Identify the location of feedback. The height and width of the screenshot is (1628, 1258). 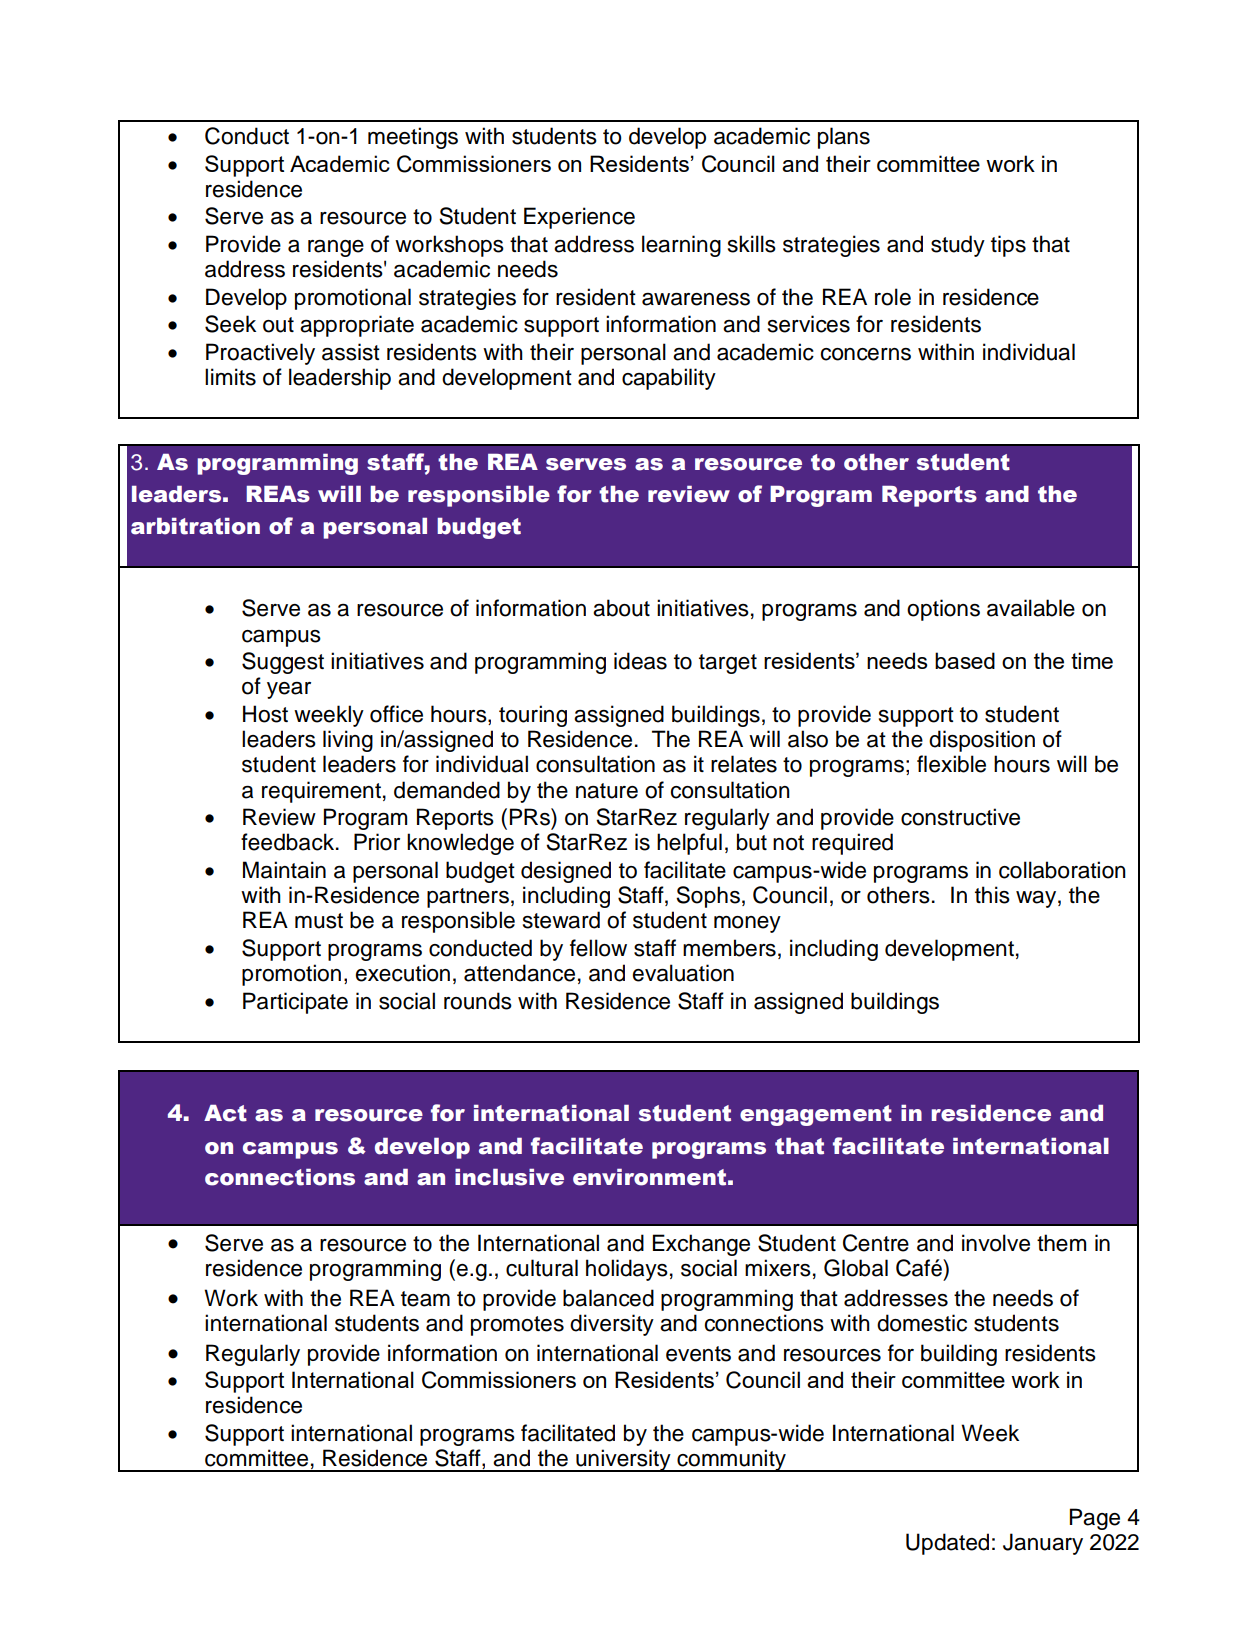
(289, 842).
